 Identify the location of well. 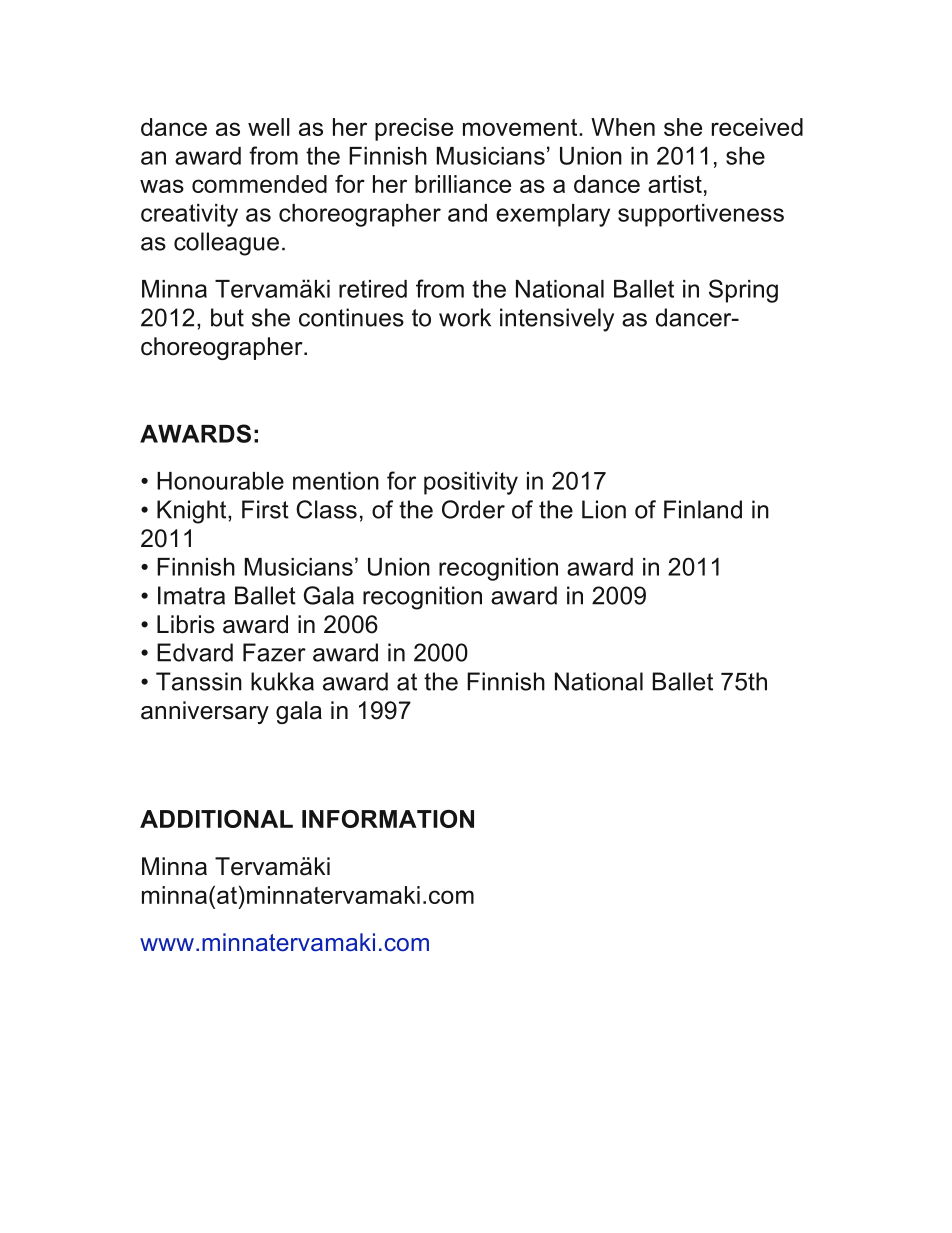
(269, 127).
